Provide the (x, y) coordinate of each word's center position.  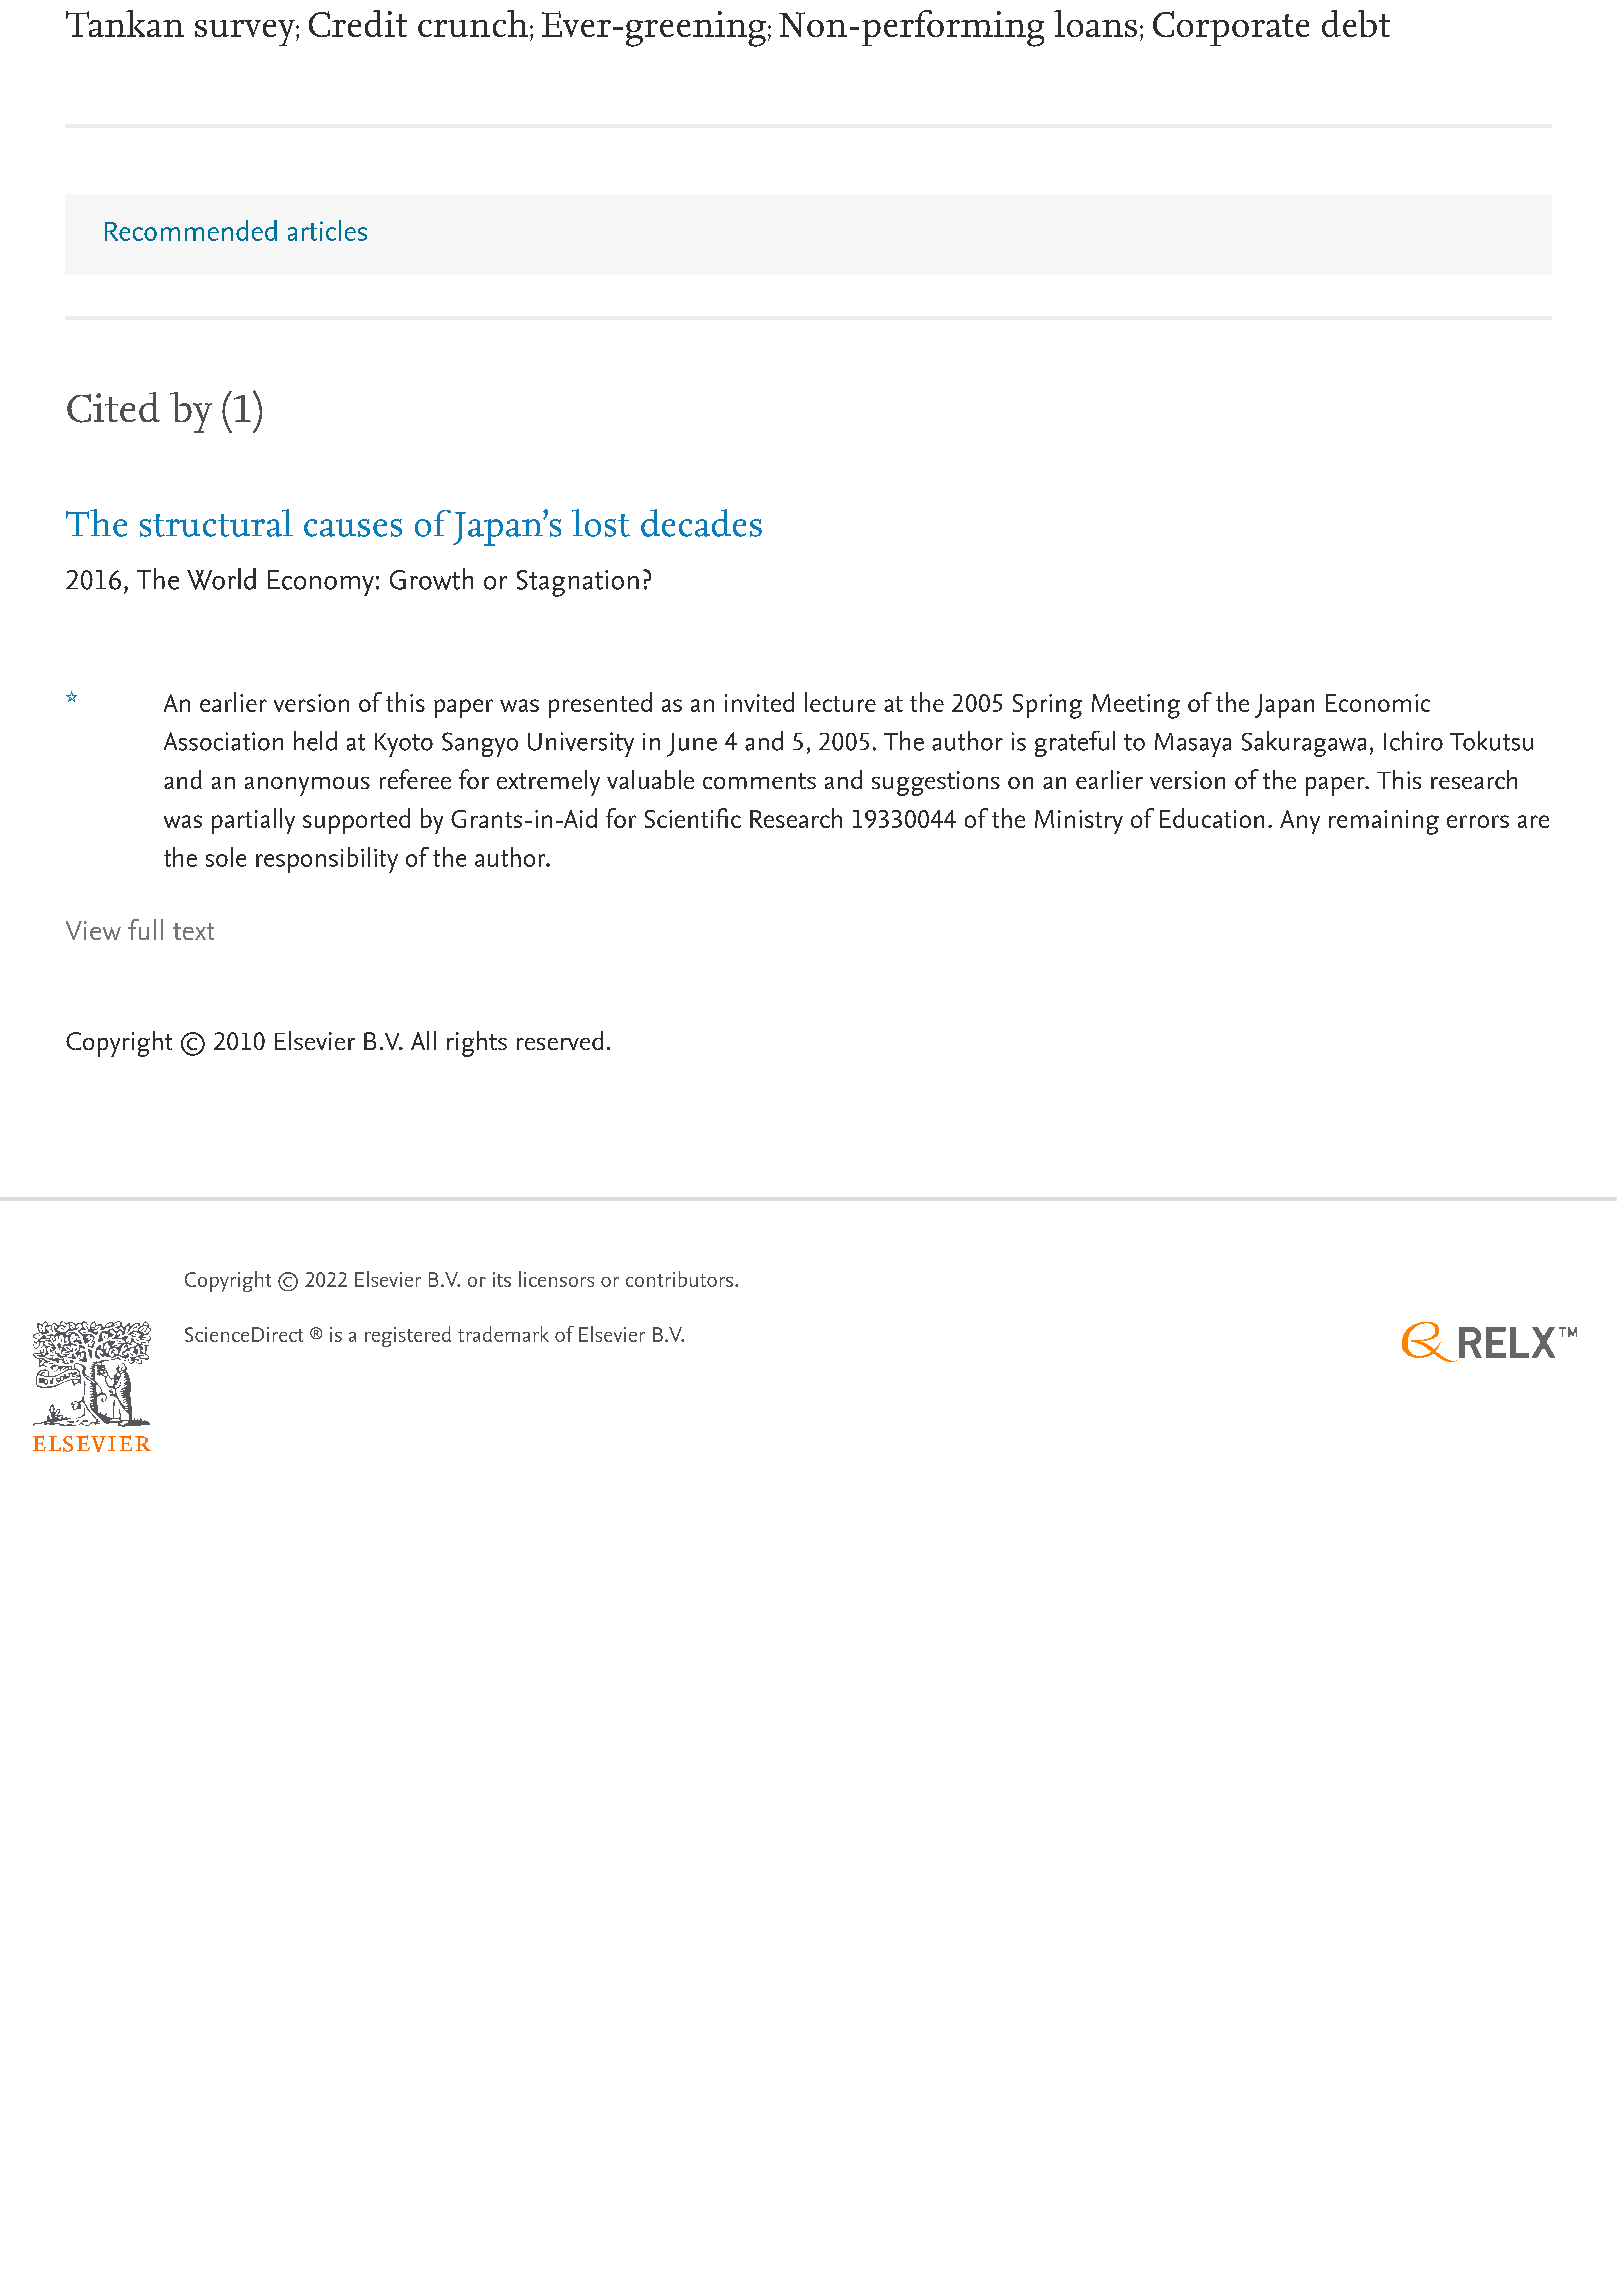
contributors (679, 1279)
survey (246, 33)
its (502, 1279)
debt (1356, 23)
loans (1095, 23)
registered (408, 1336)
